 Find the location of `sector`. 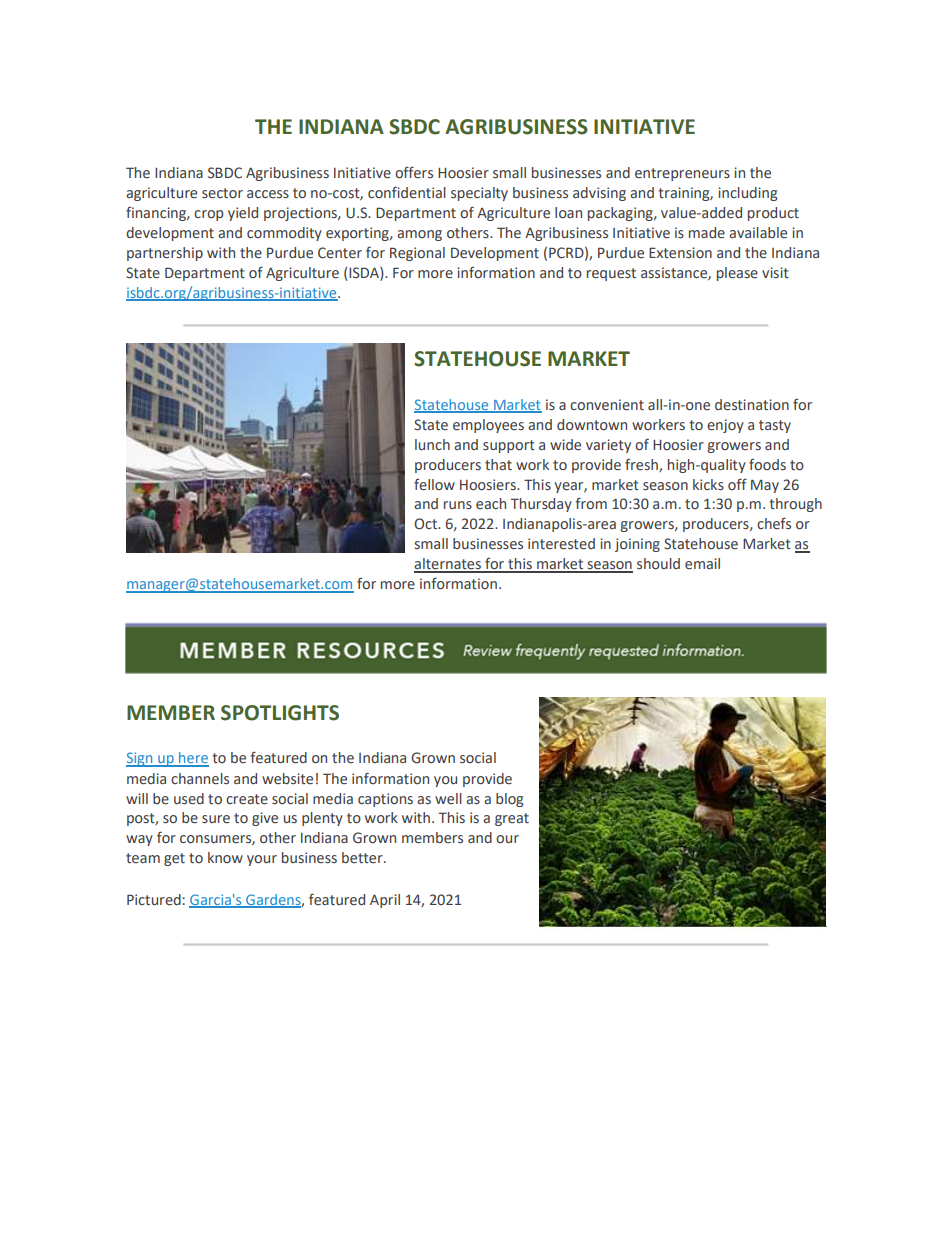

sector is located at coordinates (222, 193).
